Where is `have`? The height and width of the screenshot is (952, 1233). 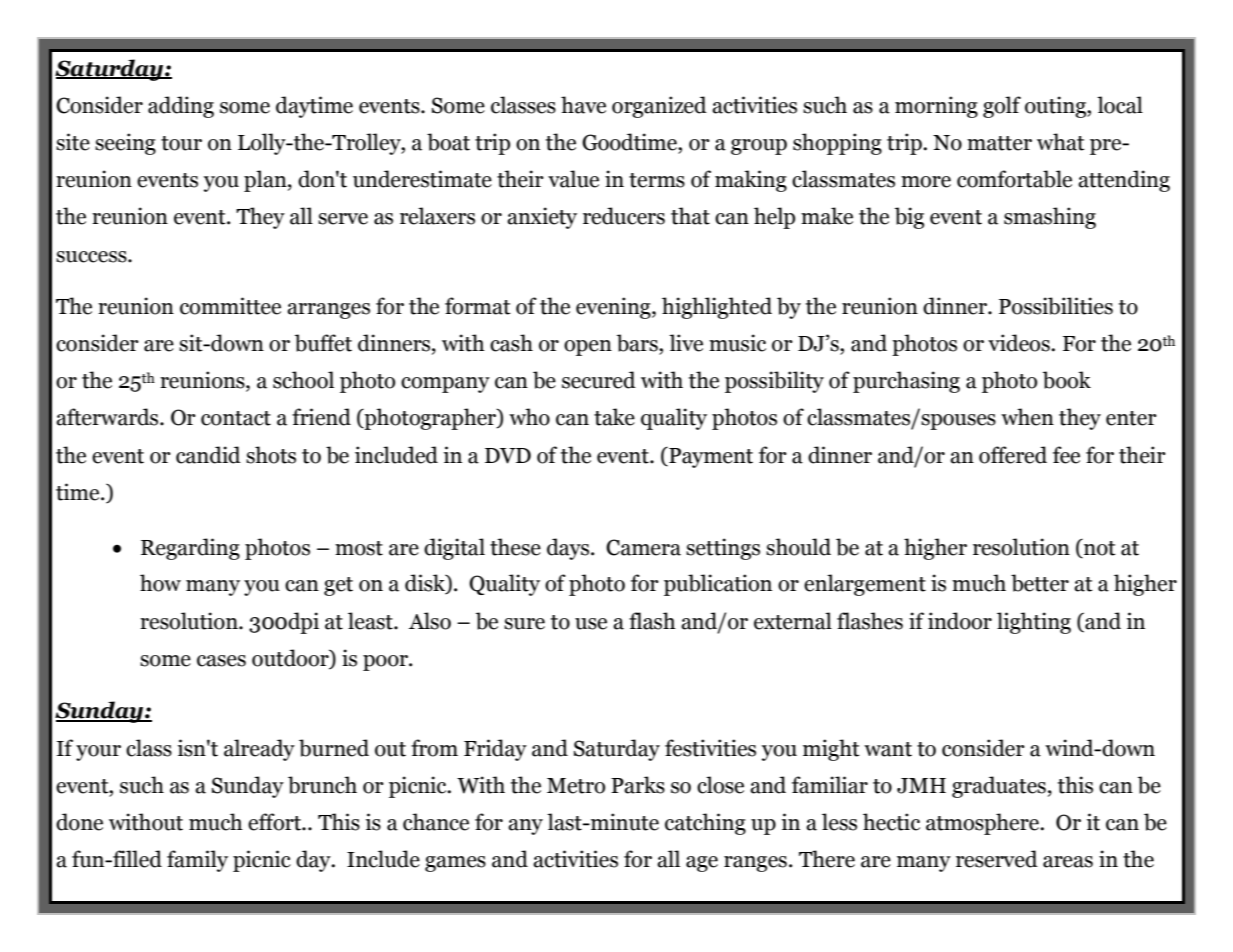 have is located at coordinates (583, 105).
